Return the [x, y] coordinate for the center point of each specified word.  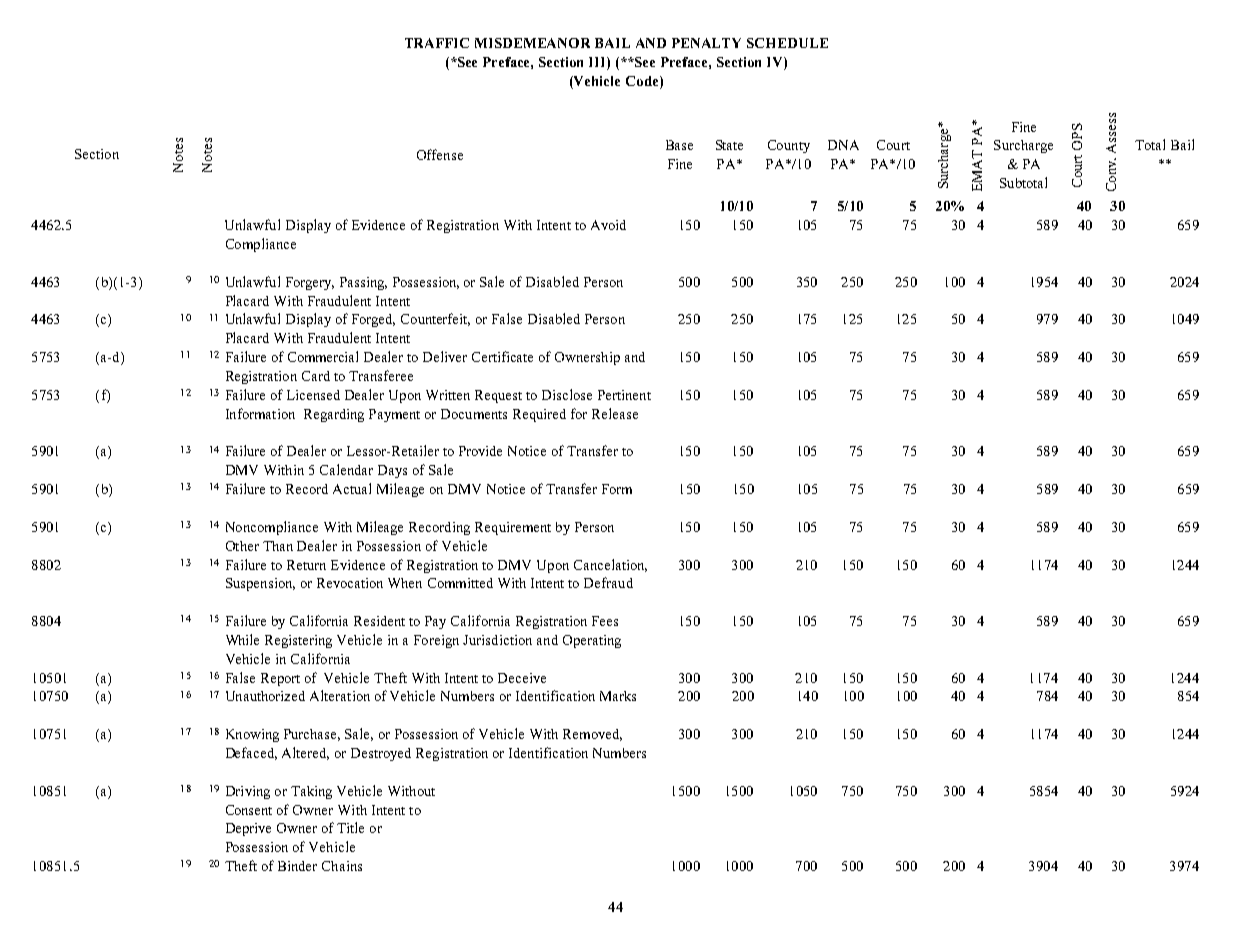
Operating [592, 641]
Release [615, 413]
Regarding [334, 415]
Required [539, 415]
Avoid [608, 225]
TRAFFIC [437, 43]
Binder [297, 866]
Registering [298, 641]
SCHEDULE [787, 43]
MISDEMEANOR [532, 43]
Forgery [310, 283]
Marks [618, 696]
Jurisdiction [497, 640]
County [789, 146]
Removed [592, 735]
